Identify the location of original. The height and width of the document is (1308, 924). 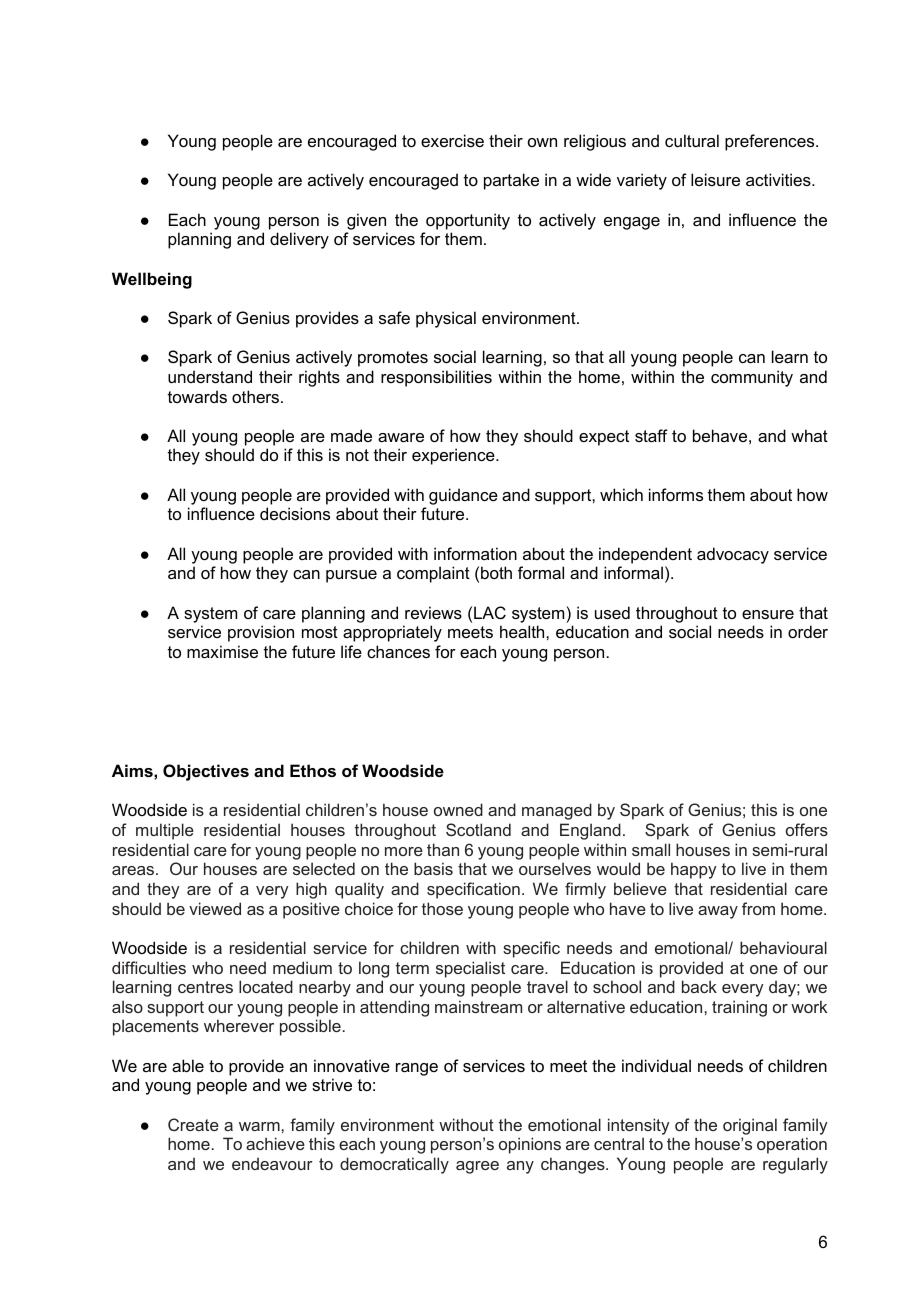
(750, 1126).
